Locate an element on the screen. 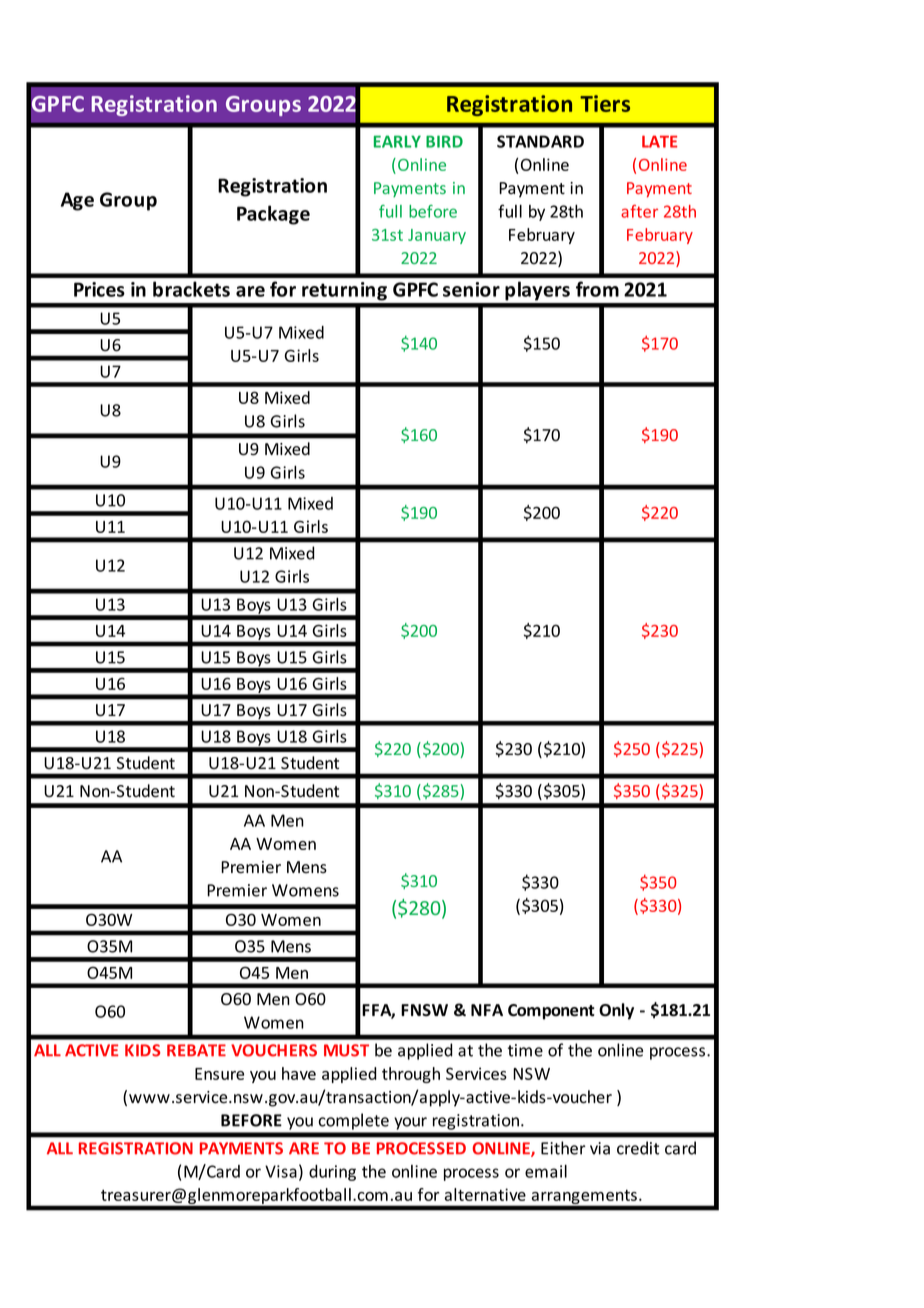  during is located at coordinates (332, 1173).
